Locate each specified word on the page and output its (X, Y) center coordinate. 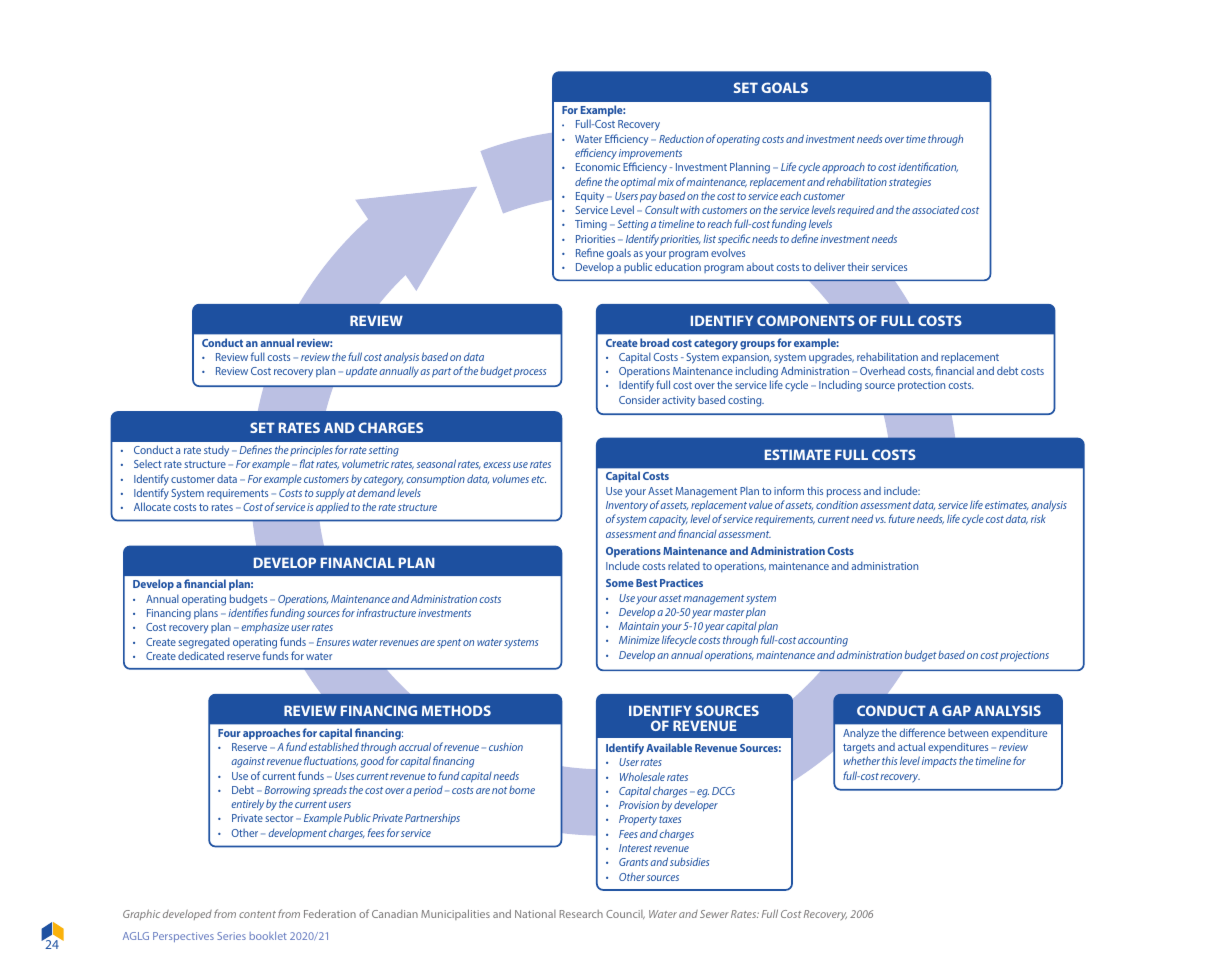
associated (935, 210)
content (257, 914)
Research (581, 914)
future (902, 518)
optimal (638, 182)
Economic (598, 167)
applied (332, 508)
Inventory (627, 508)
